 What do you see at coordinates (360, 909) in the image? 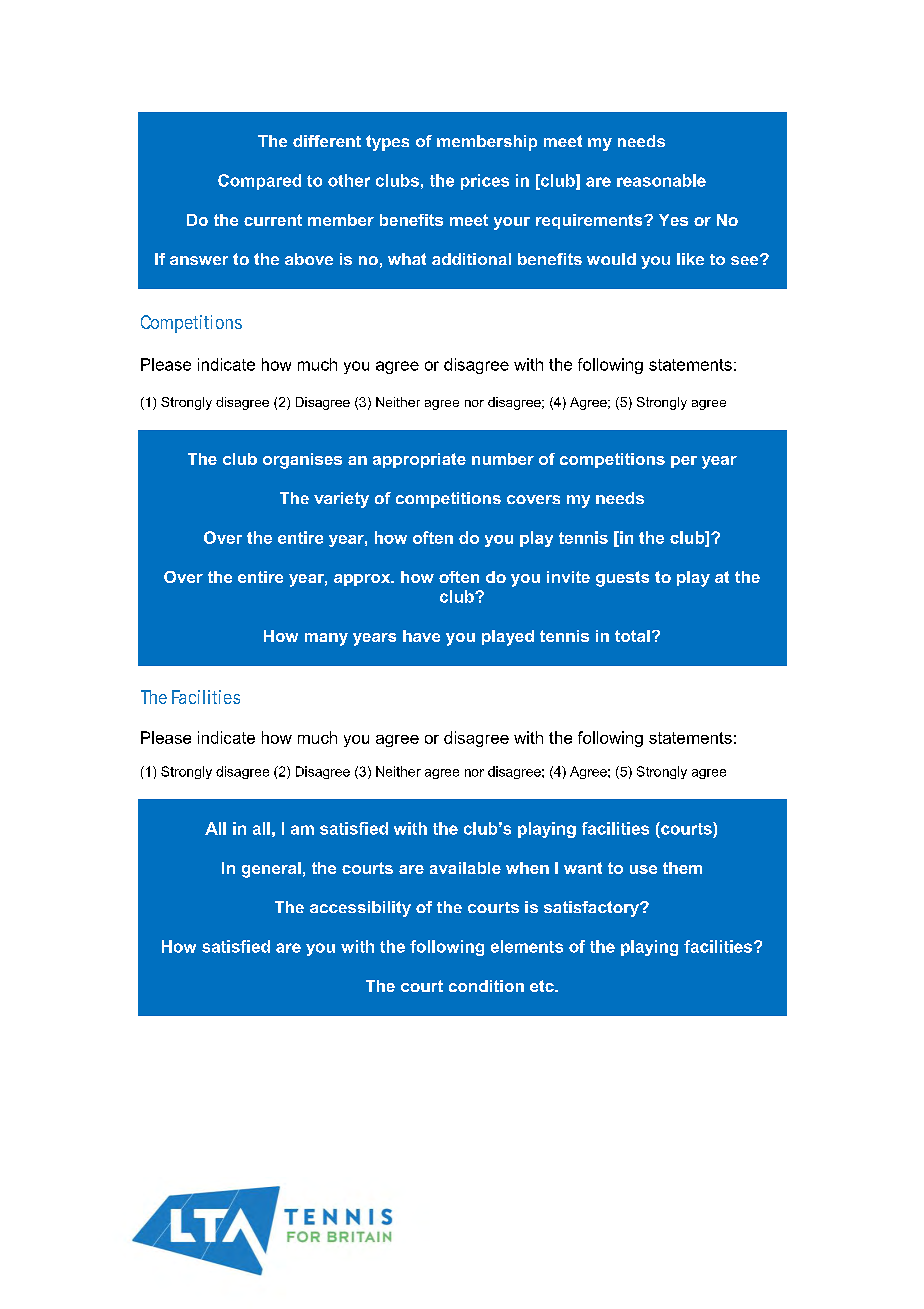
I see `accessibility` at bounding box center [360, 909].
